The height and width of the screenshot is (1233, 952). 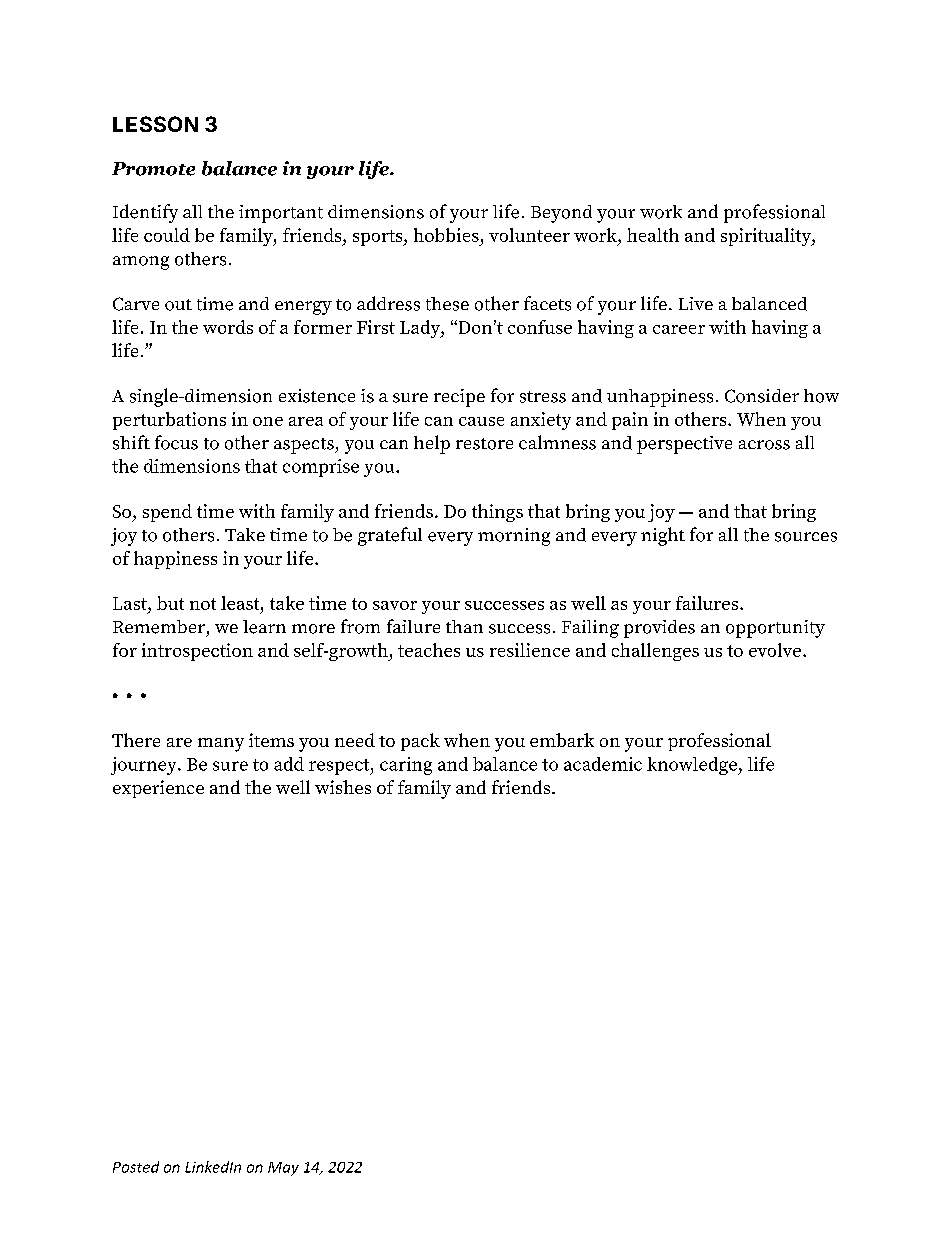 What do you see at coordinates (406, 766) in the screenshot?
I see `caring` at bounding box center [406, 766].
